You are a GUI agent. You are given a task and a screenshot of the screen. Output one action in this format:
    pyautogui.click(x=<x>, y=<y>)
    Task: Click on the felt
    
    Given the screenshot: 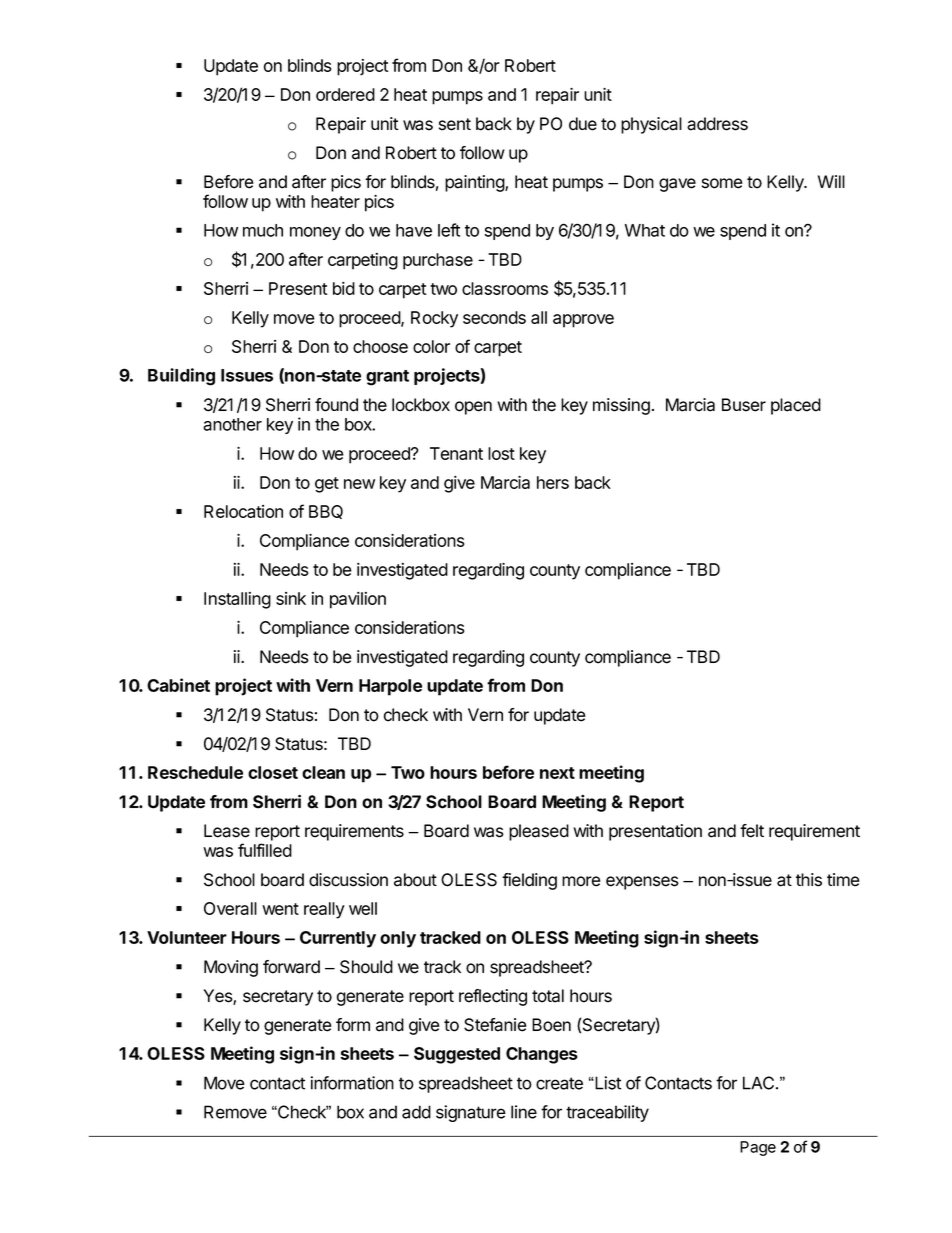 What is the action you would take?
    pyautogui.click(x=752, y=831)
